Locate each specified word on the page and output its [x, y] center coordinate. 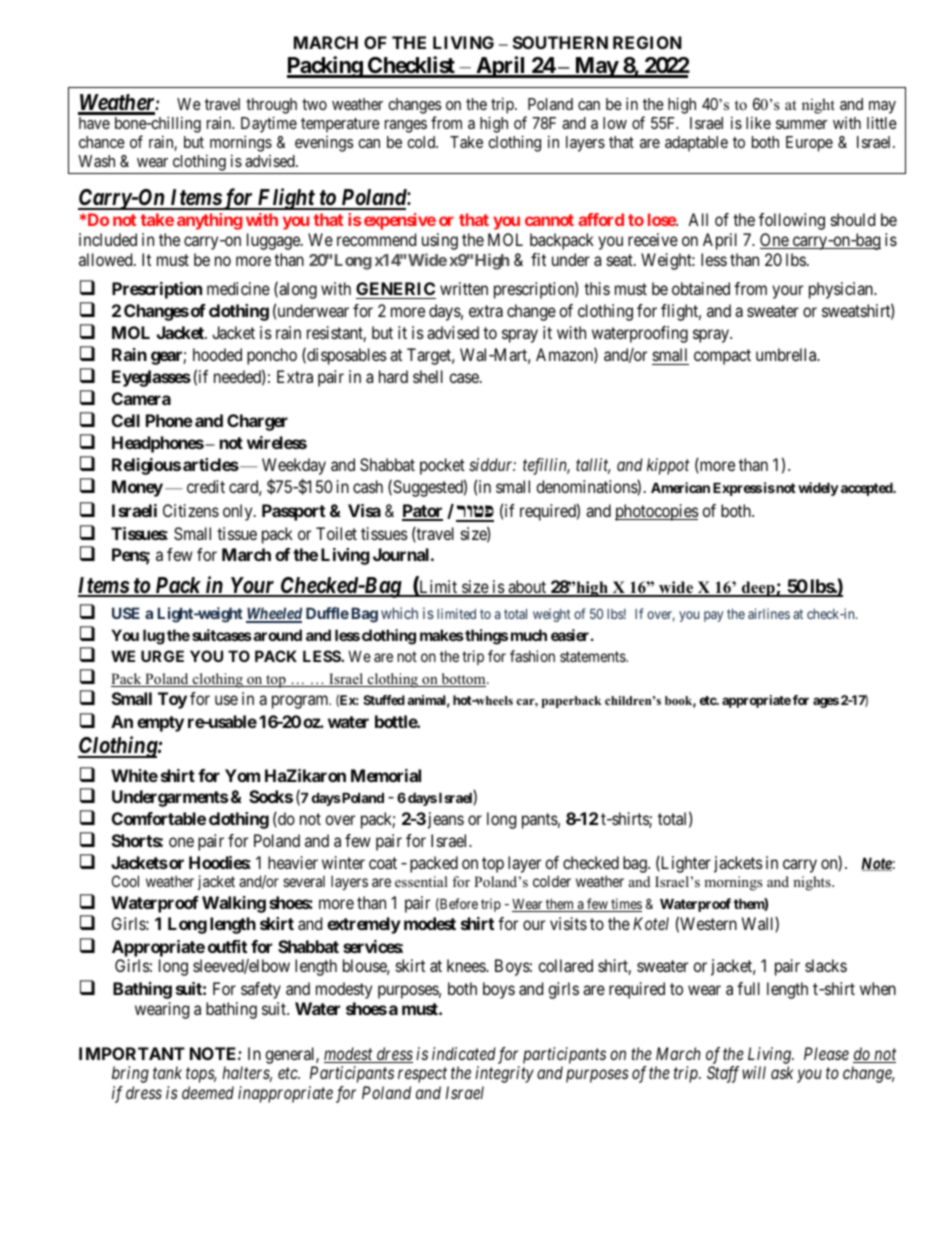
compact [722, 357]
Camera [141, 398]
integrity [504, 1074]
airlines [769, 613]
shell [428, 376]
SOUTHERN [560, 42]
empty [160, 724]
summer [801, 124]
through [271, 106]
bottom [463, 680]
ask [782, 1072]
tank [167, 1072]
